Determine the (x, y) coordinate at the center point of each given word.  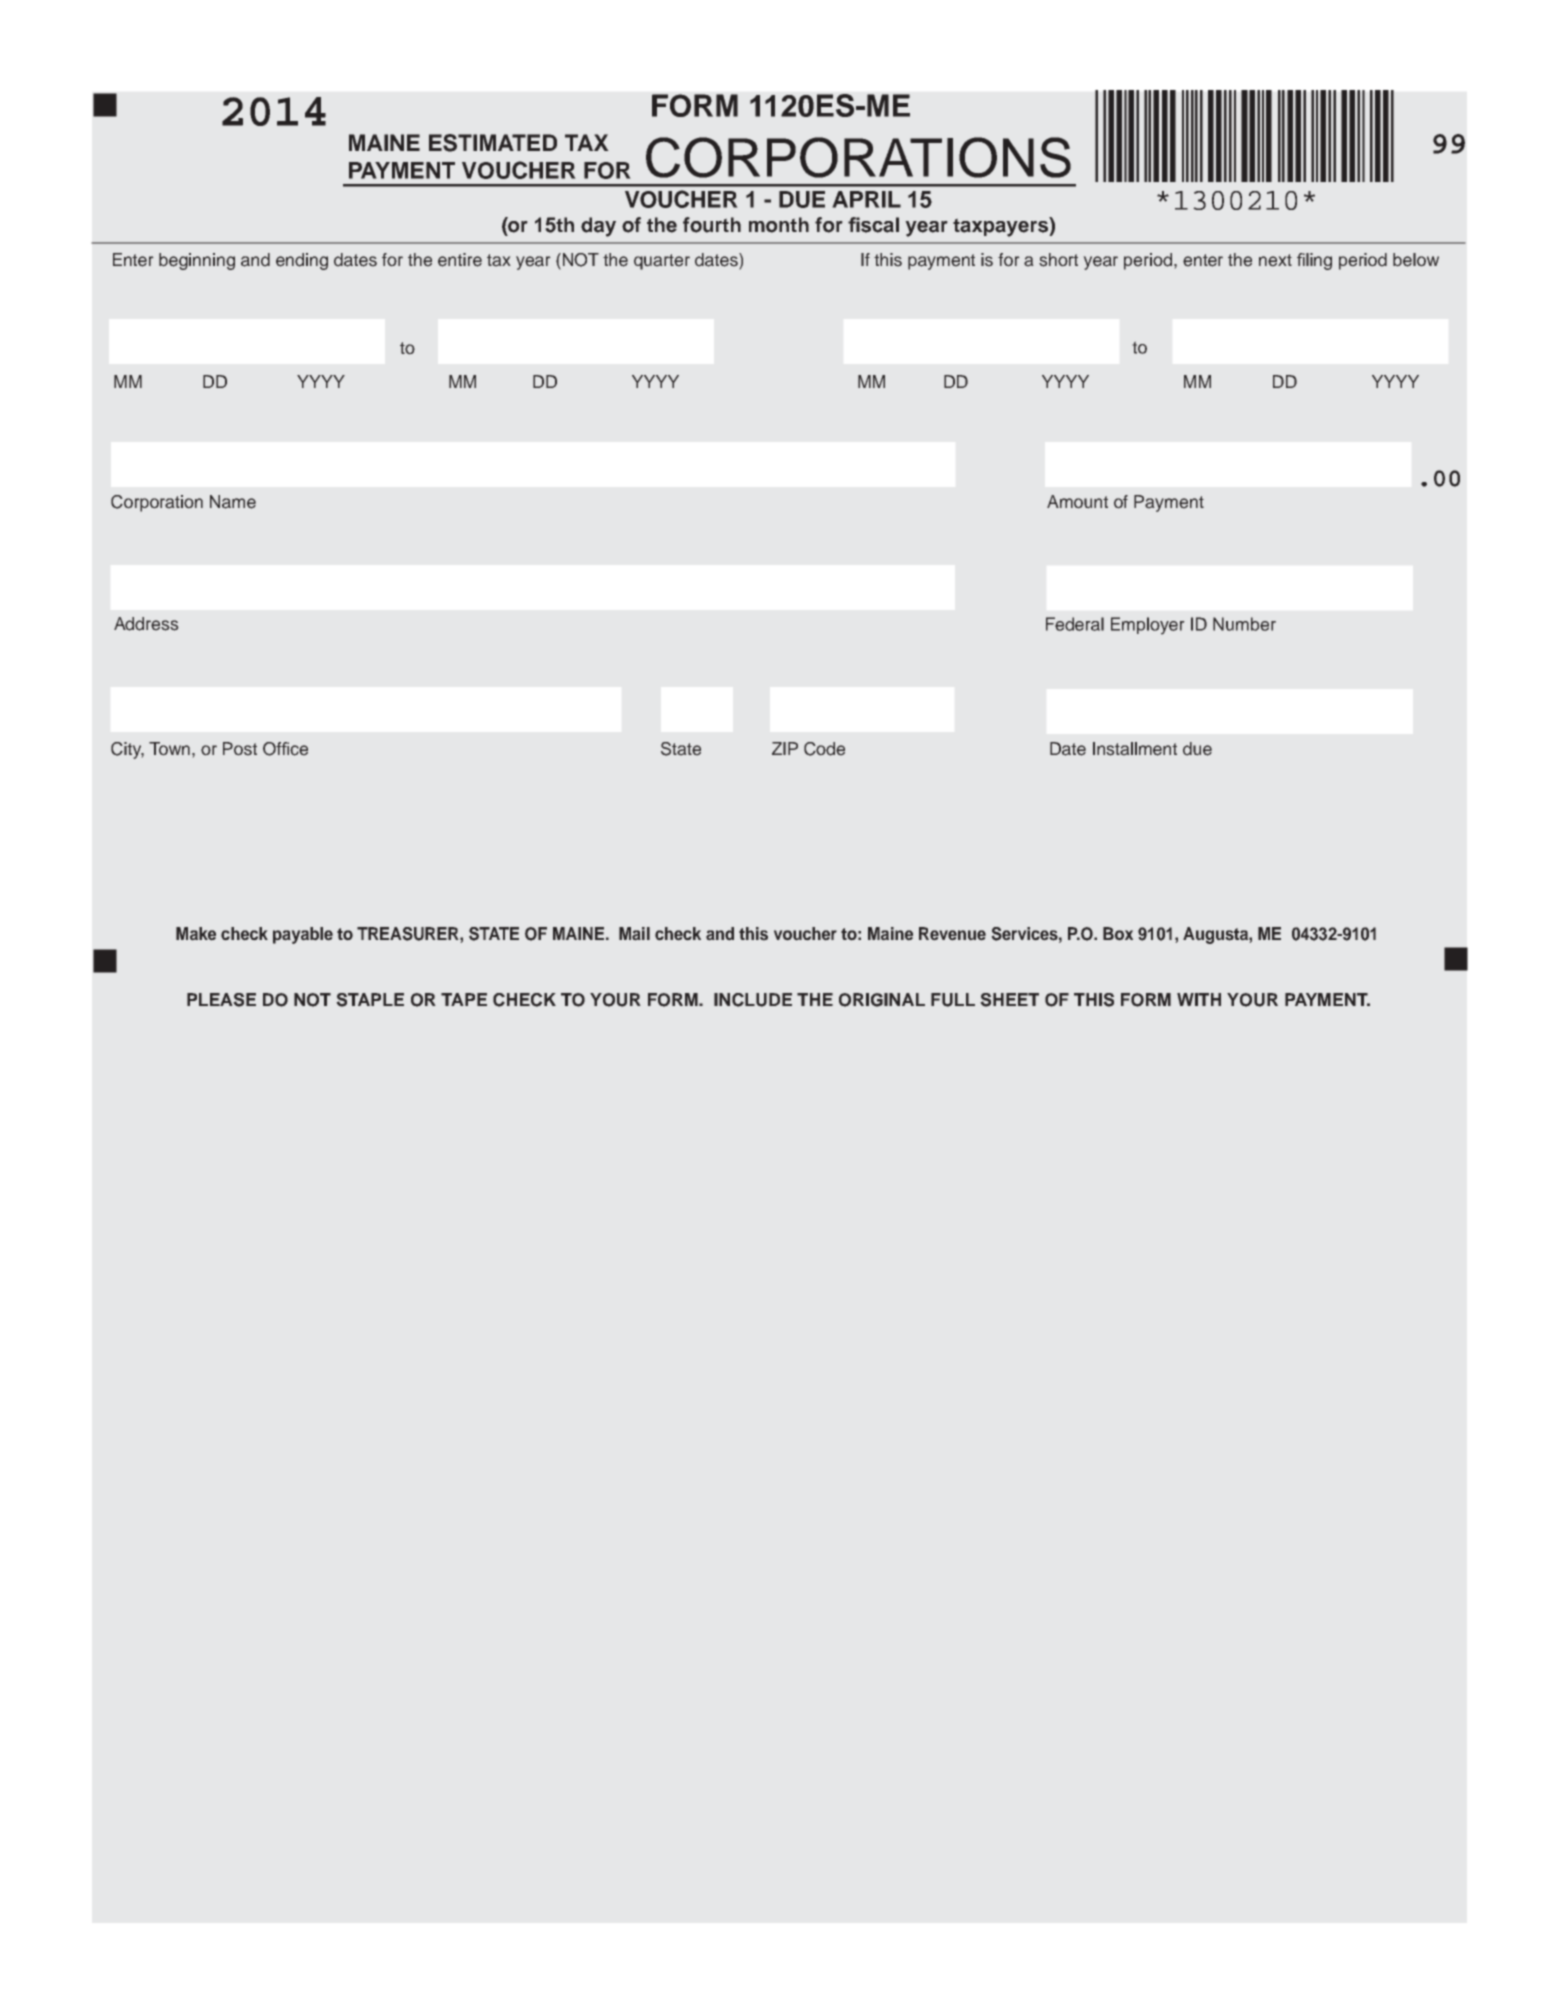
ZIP (785, 748)
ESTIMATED (493, 143)
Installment (1135, 749)
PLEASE (221, 1000)
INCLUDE (753, 1000)
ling (1319, 261)
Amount (1077, 502)
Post (240, 749)
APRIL (866, 199)
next (1275, 260)
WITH (1199, 999)
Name (233, 502)
